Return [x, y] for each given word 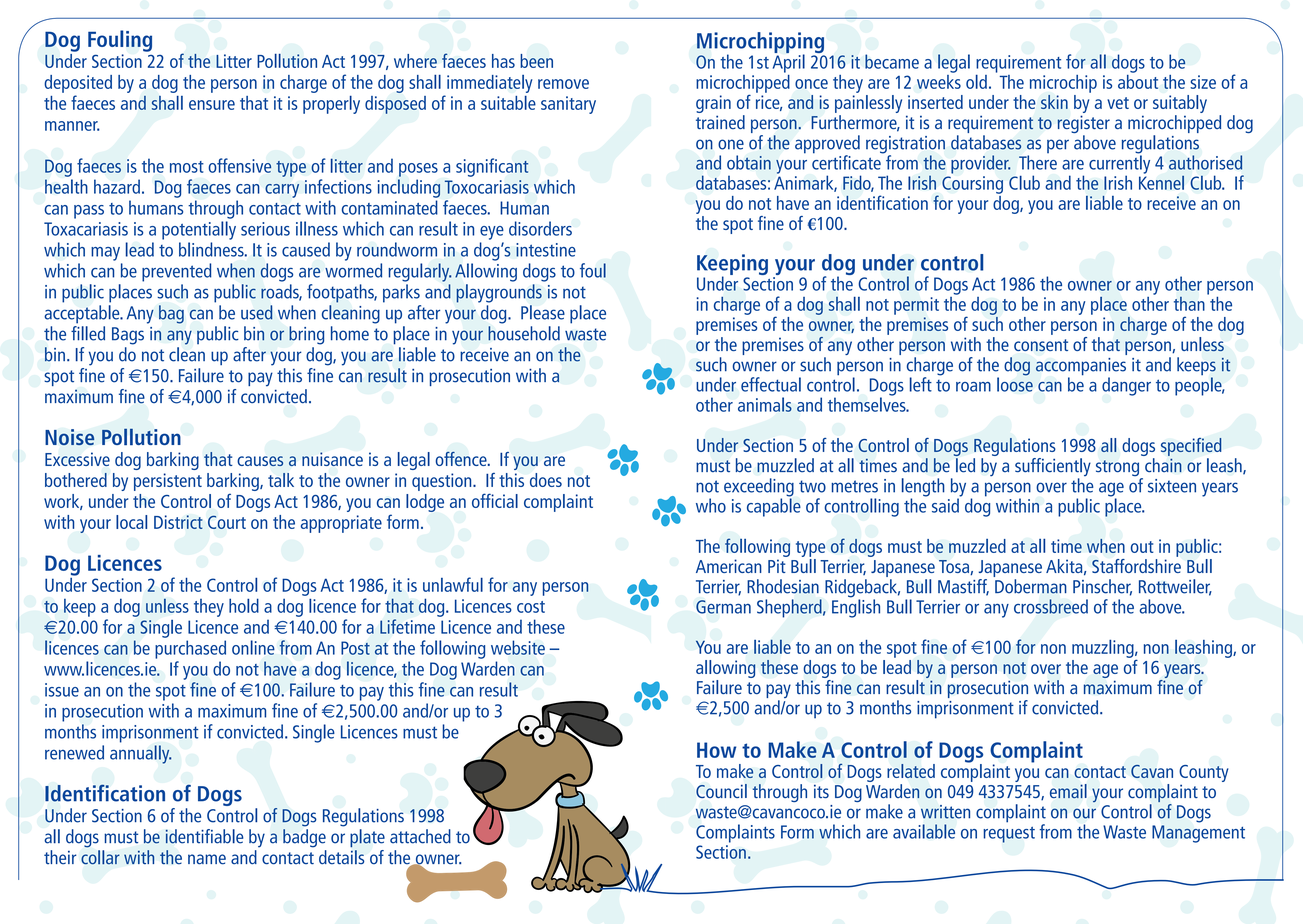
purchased [190, 649]
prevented [177, 272]
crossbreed [1051, 606]
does [546, 480]
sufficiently [1053, 468]
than [1189, 303]
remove [563, 84]
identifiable [204, 836]
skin [1054, 102]
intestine [546, 250]
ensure [212, 105]
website [518, 647]
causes [260, 461]
